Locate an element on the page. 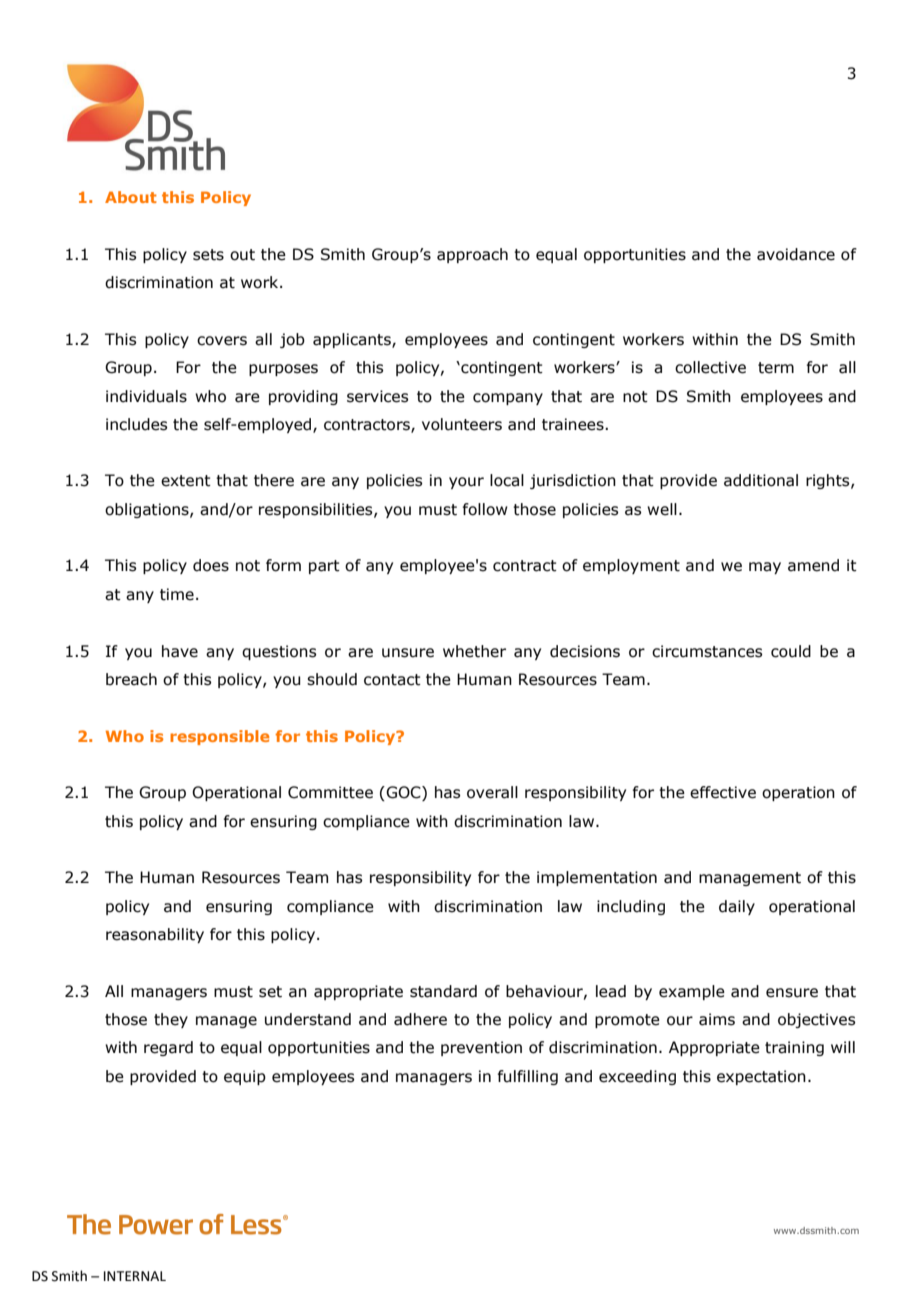  overall is located at coordinates (492, 792).
